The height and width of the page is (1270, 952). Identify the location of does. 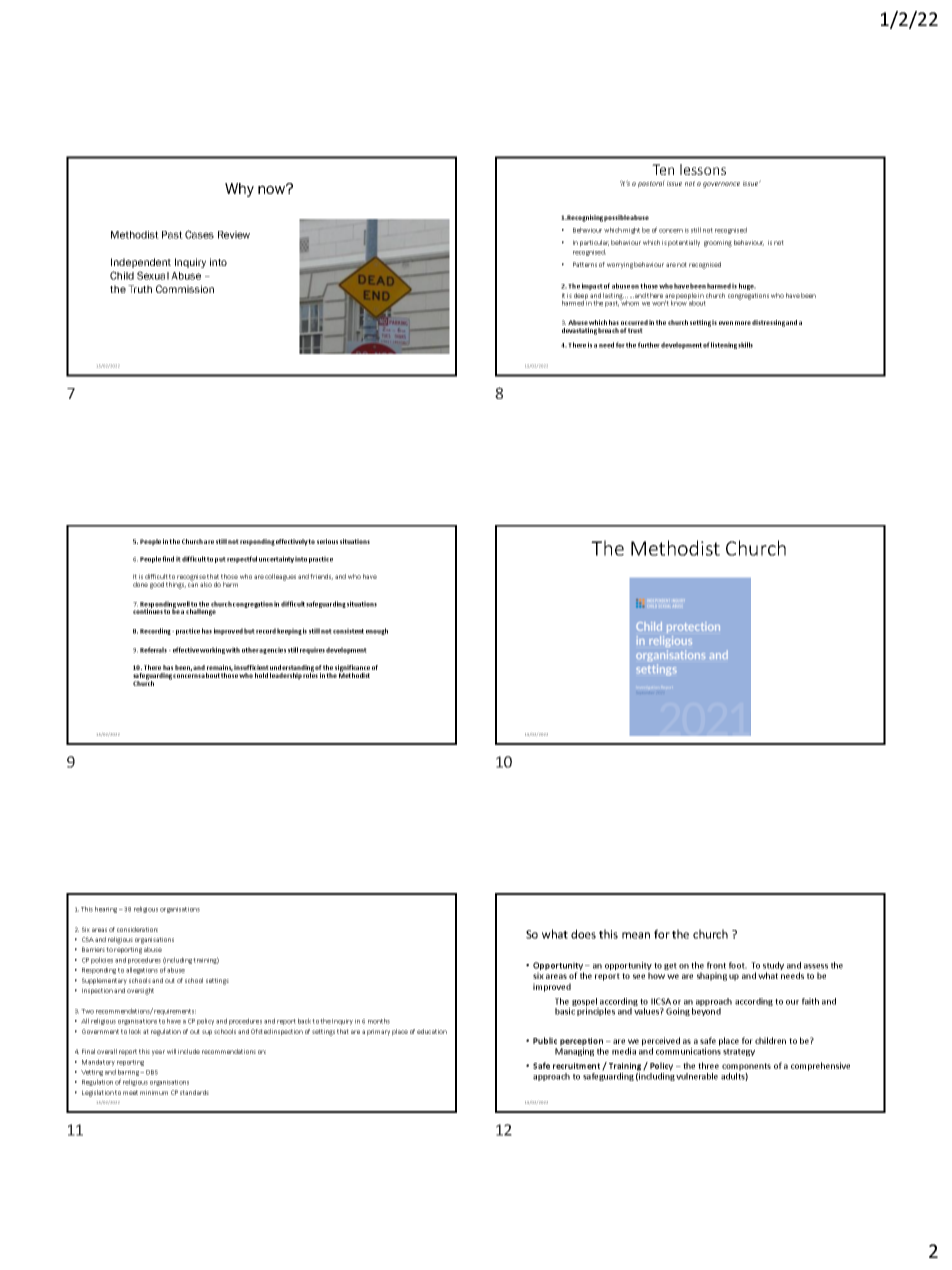
(583, 934).
